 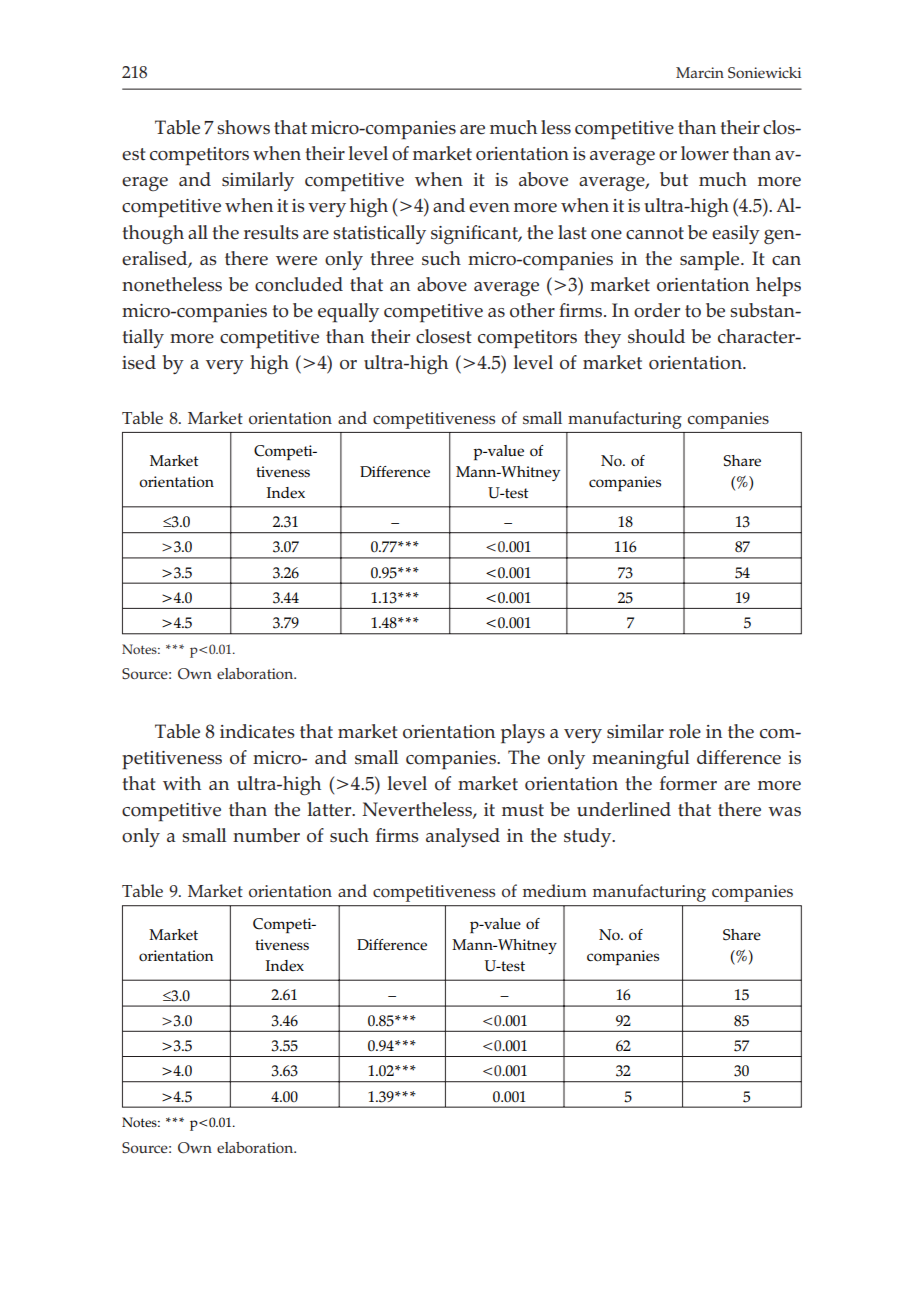 What do you see at coordinates (243, 127) in the screenshot?
I see `shows` at bounding box center [243, 127].
